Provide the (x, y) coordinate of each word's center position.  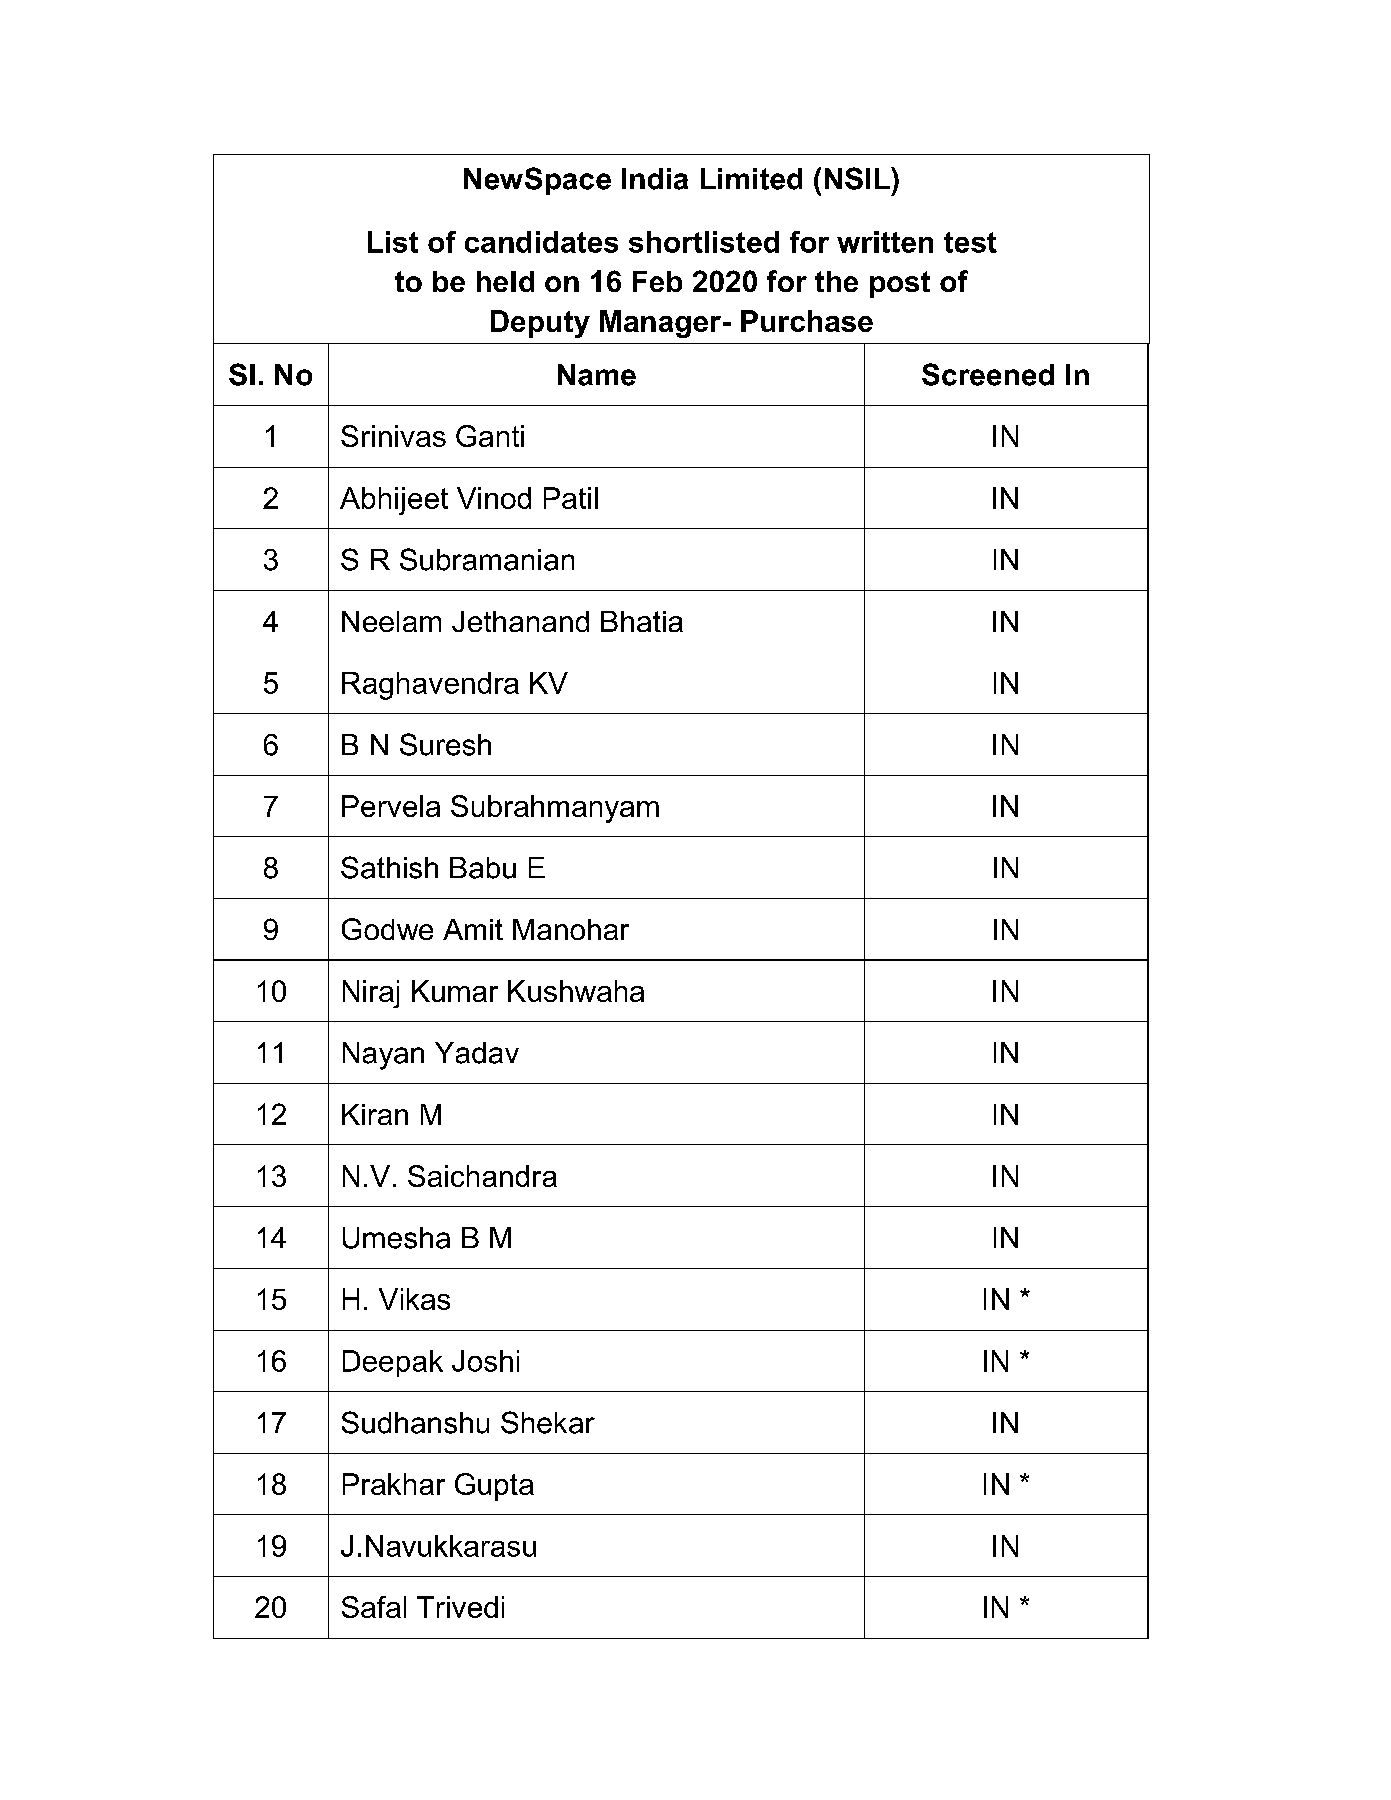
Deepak (393, 1363)
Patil (571, 498)
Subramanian (487, 559)
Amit (473, 929)
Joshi (485, 1361)
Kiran (375, 1114)
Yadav (477, 1053)
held (505, 281)
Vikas (414, 1299)
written (885, 242)
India (655, 179)
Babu (483, 868)
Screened (988, 374)
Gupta (494, 1487)
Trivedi (460, 1607)
